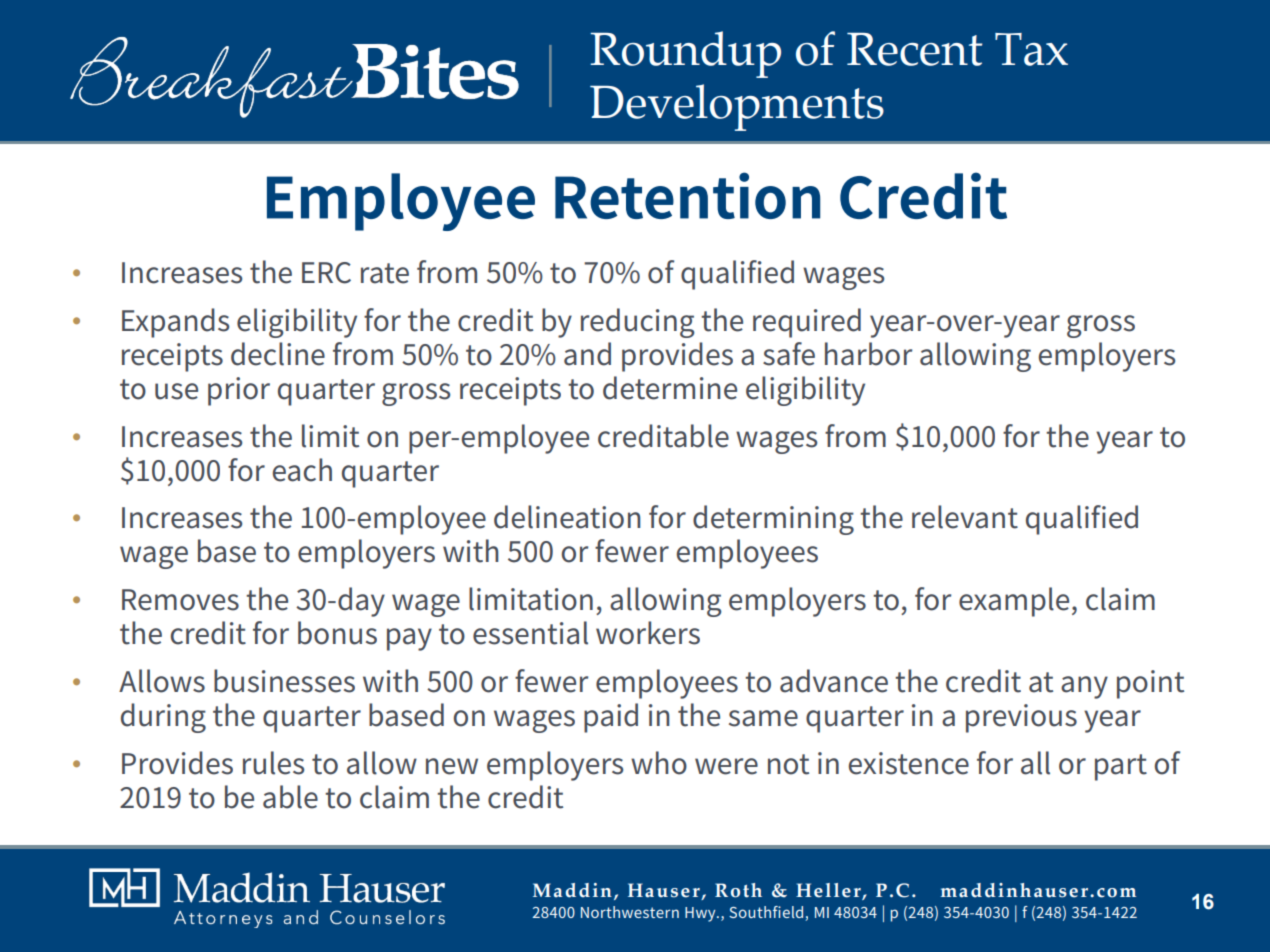 Image resolution: width=1270 pixels, height=952 pixels. I want to click on bonus, so click(337, 633).
